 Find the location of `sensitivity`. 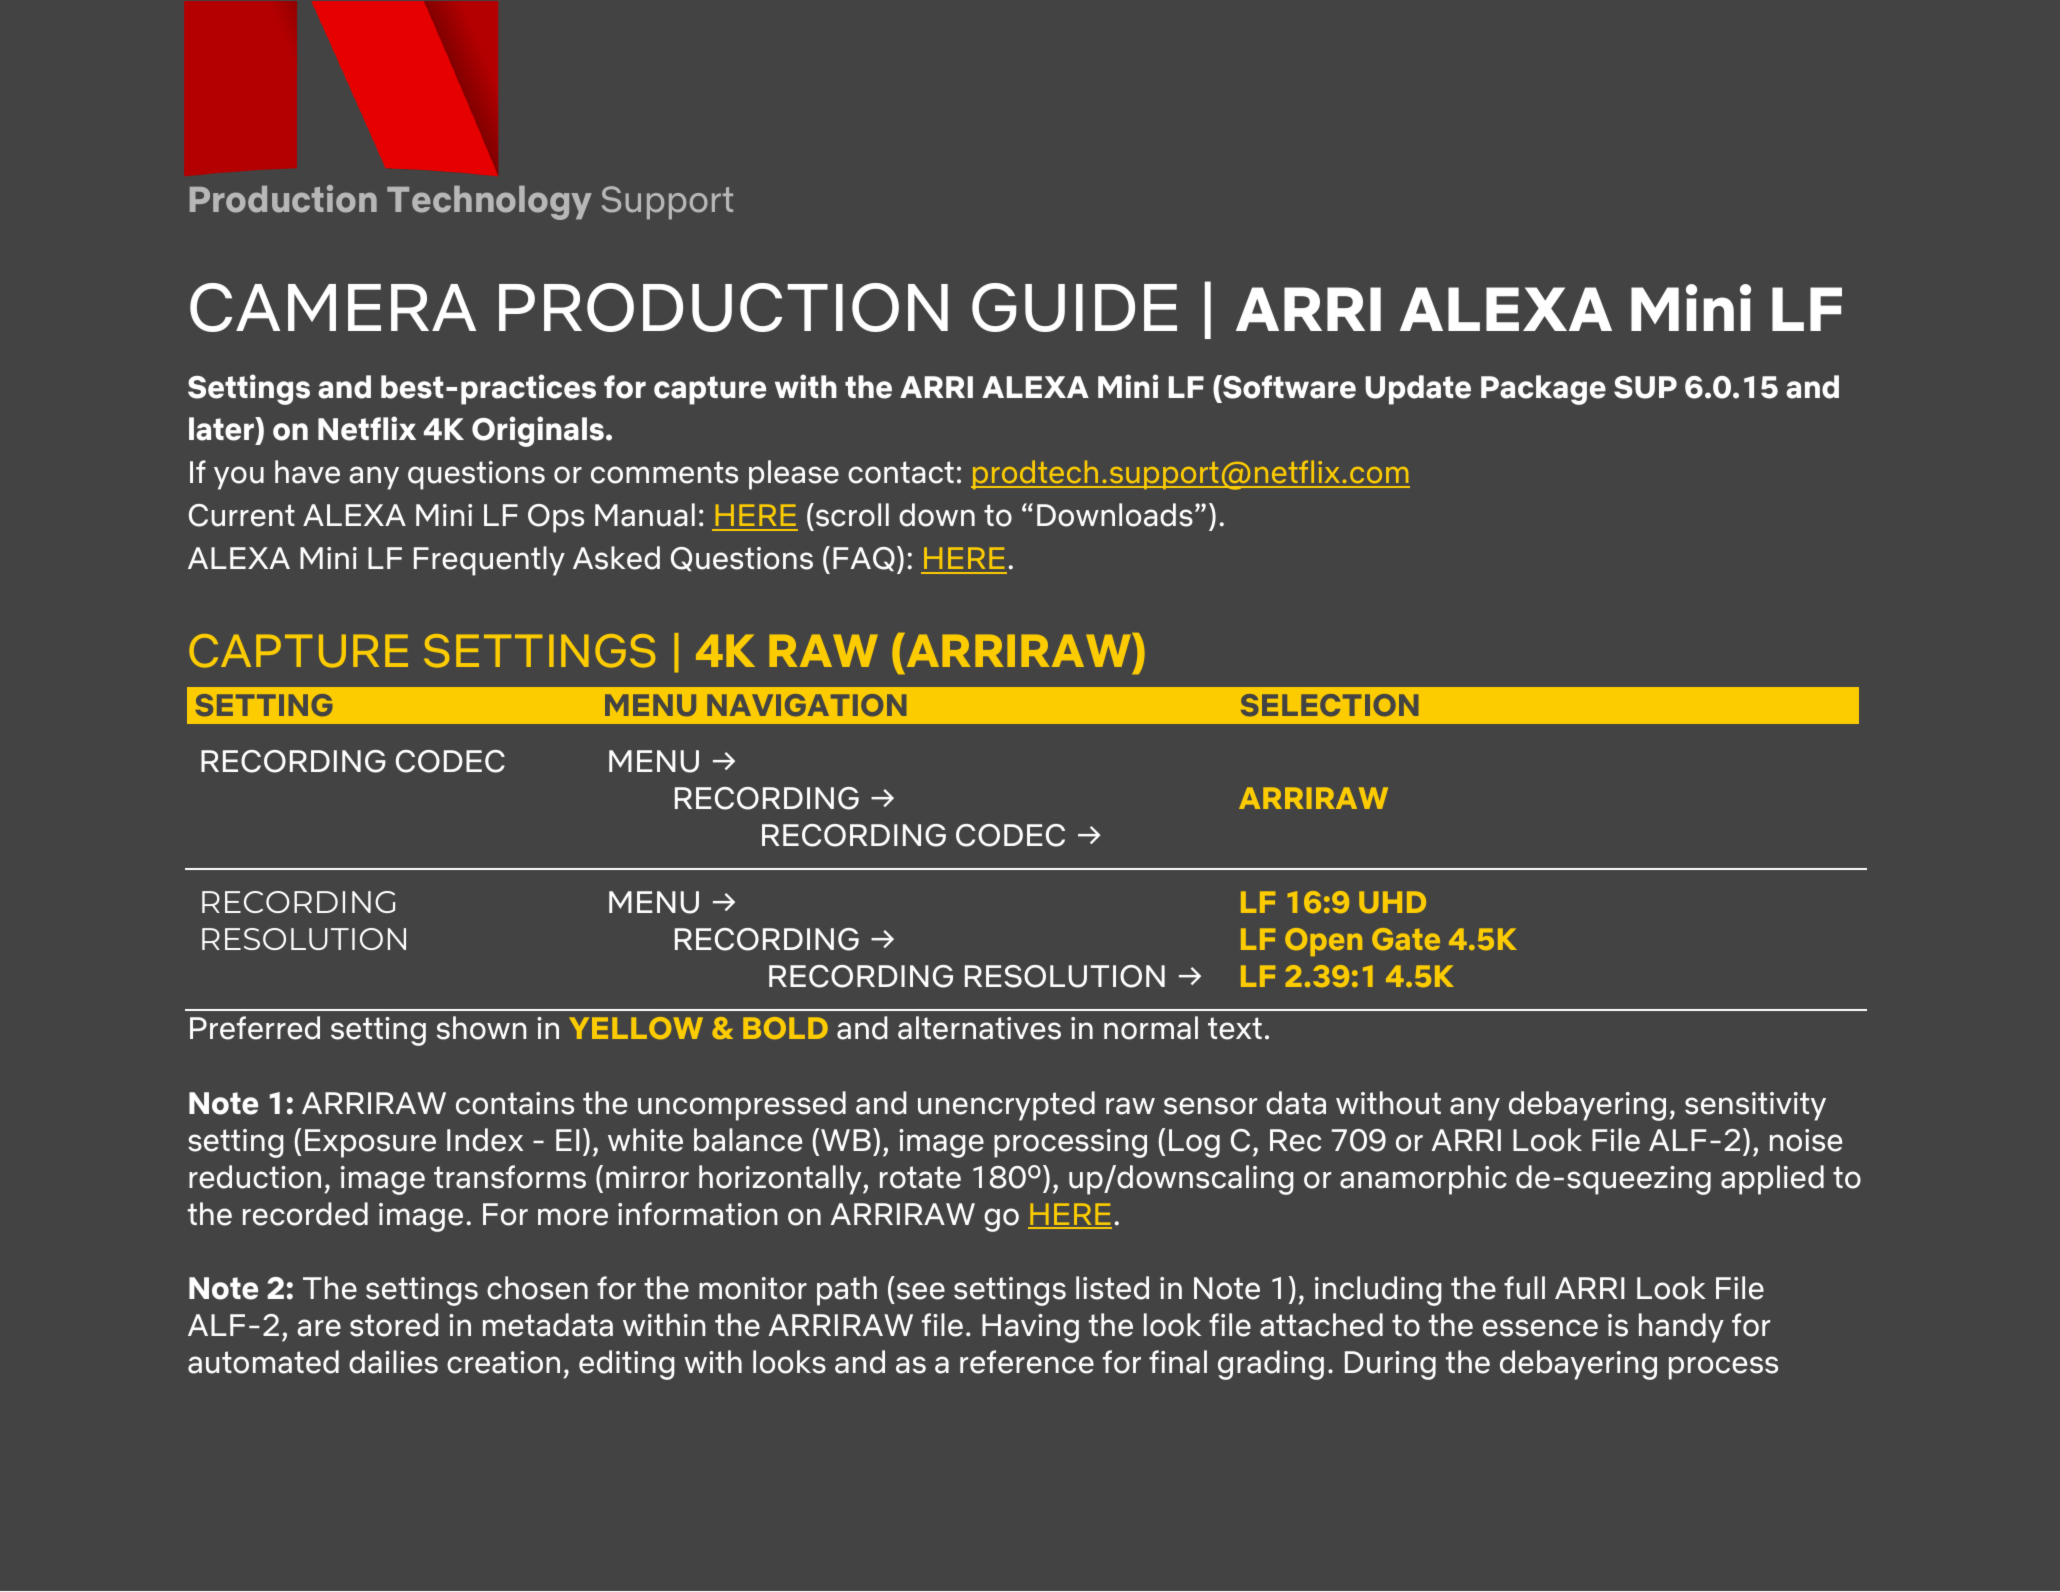

sensitivity is located at coordinates (1755, 1106).
